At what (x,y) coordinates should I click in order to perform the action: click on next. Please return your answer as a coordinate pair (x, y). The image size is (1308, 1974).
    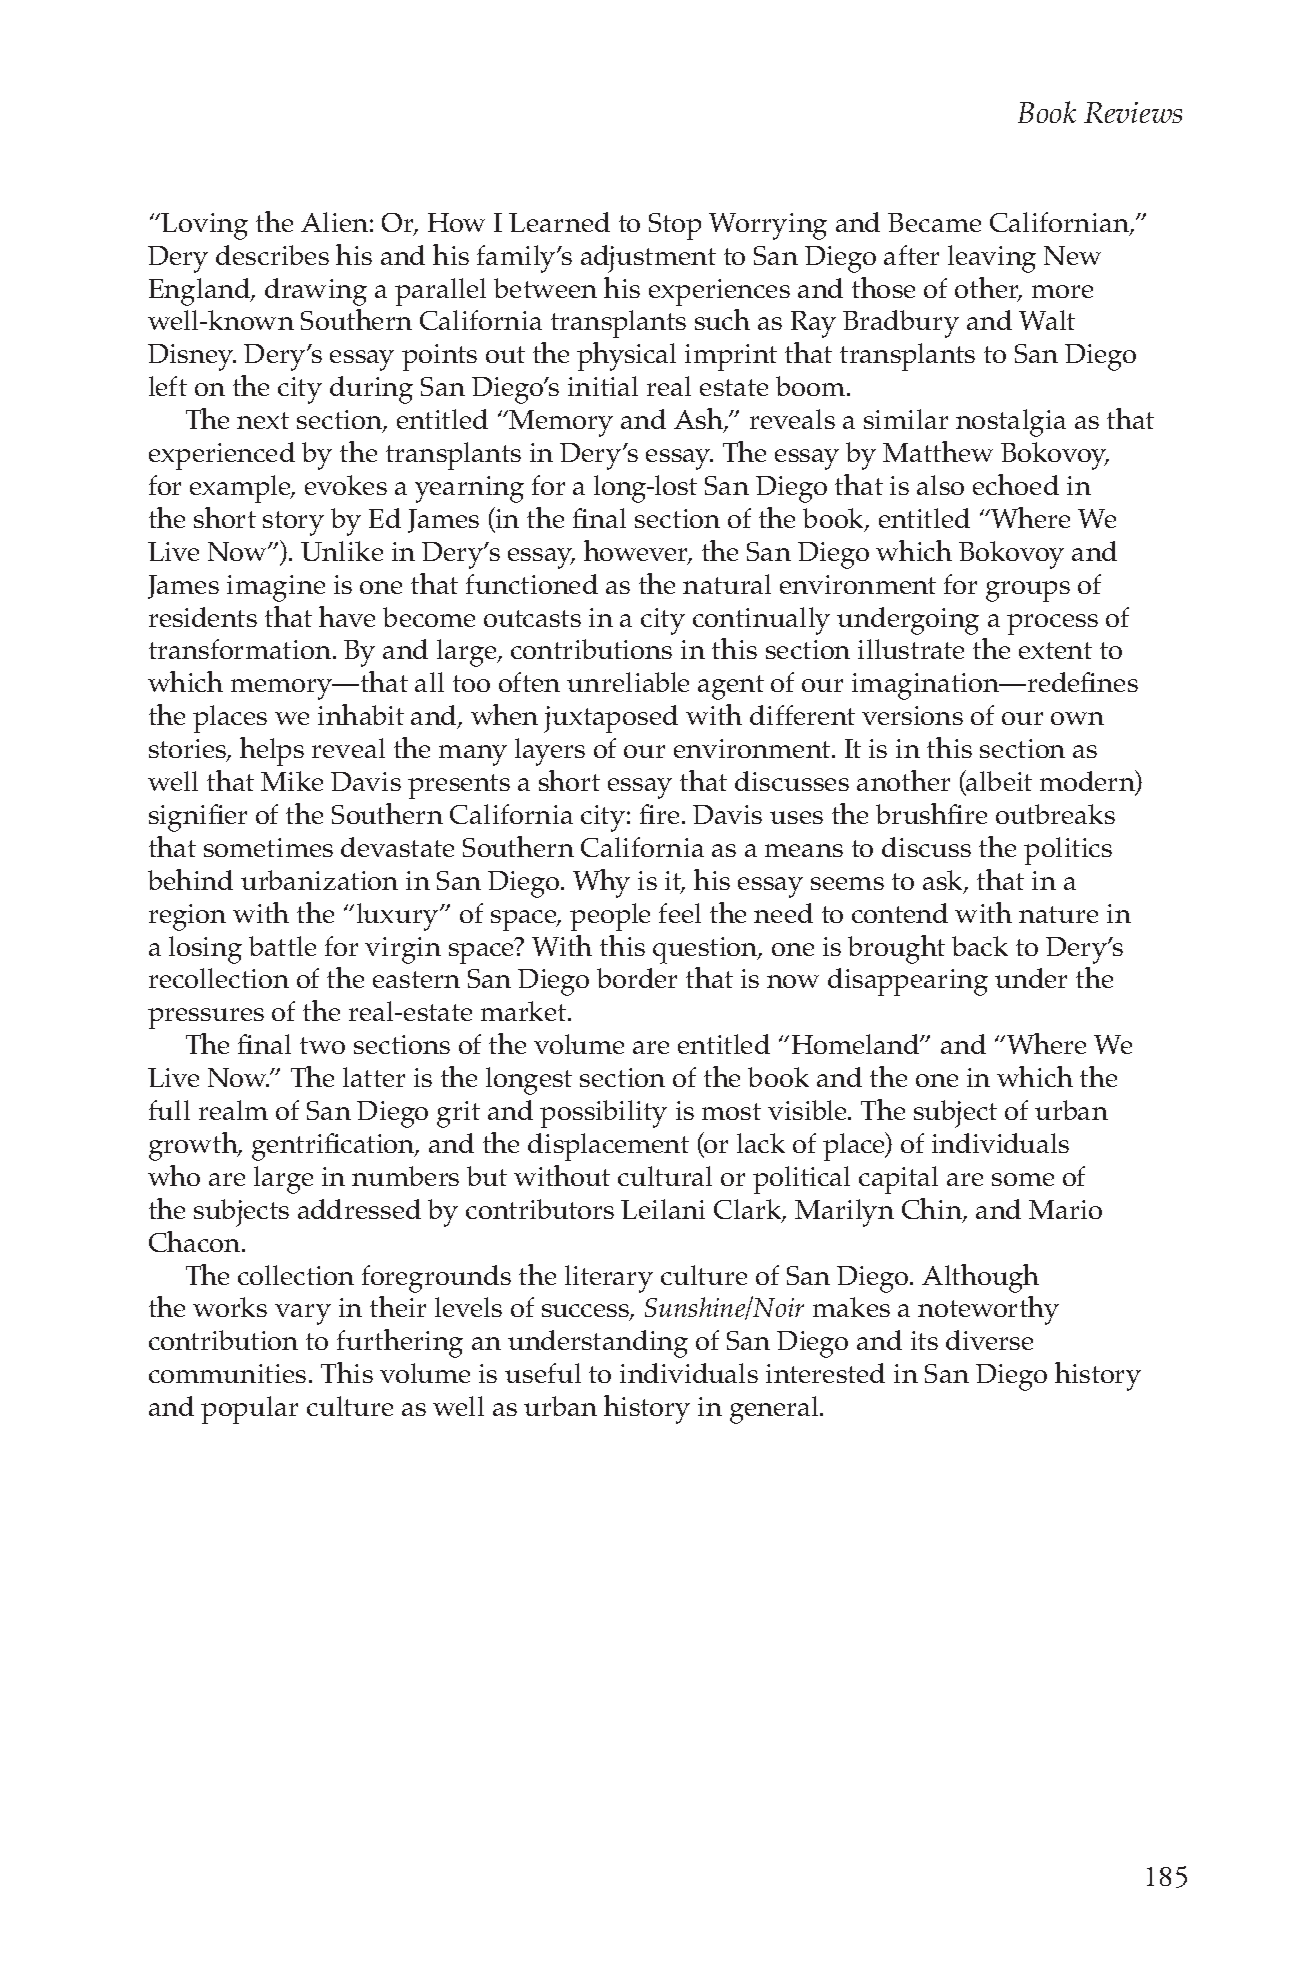
    Looking at the image, I should click on (263, 420).
